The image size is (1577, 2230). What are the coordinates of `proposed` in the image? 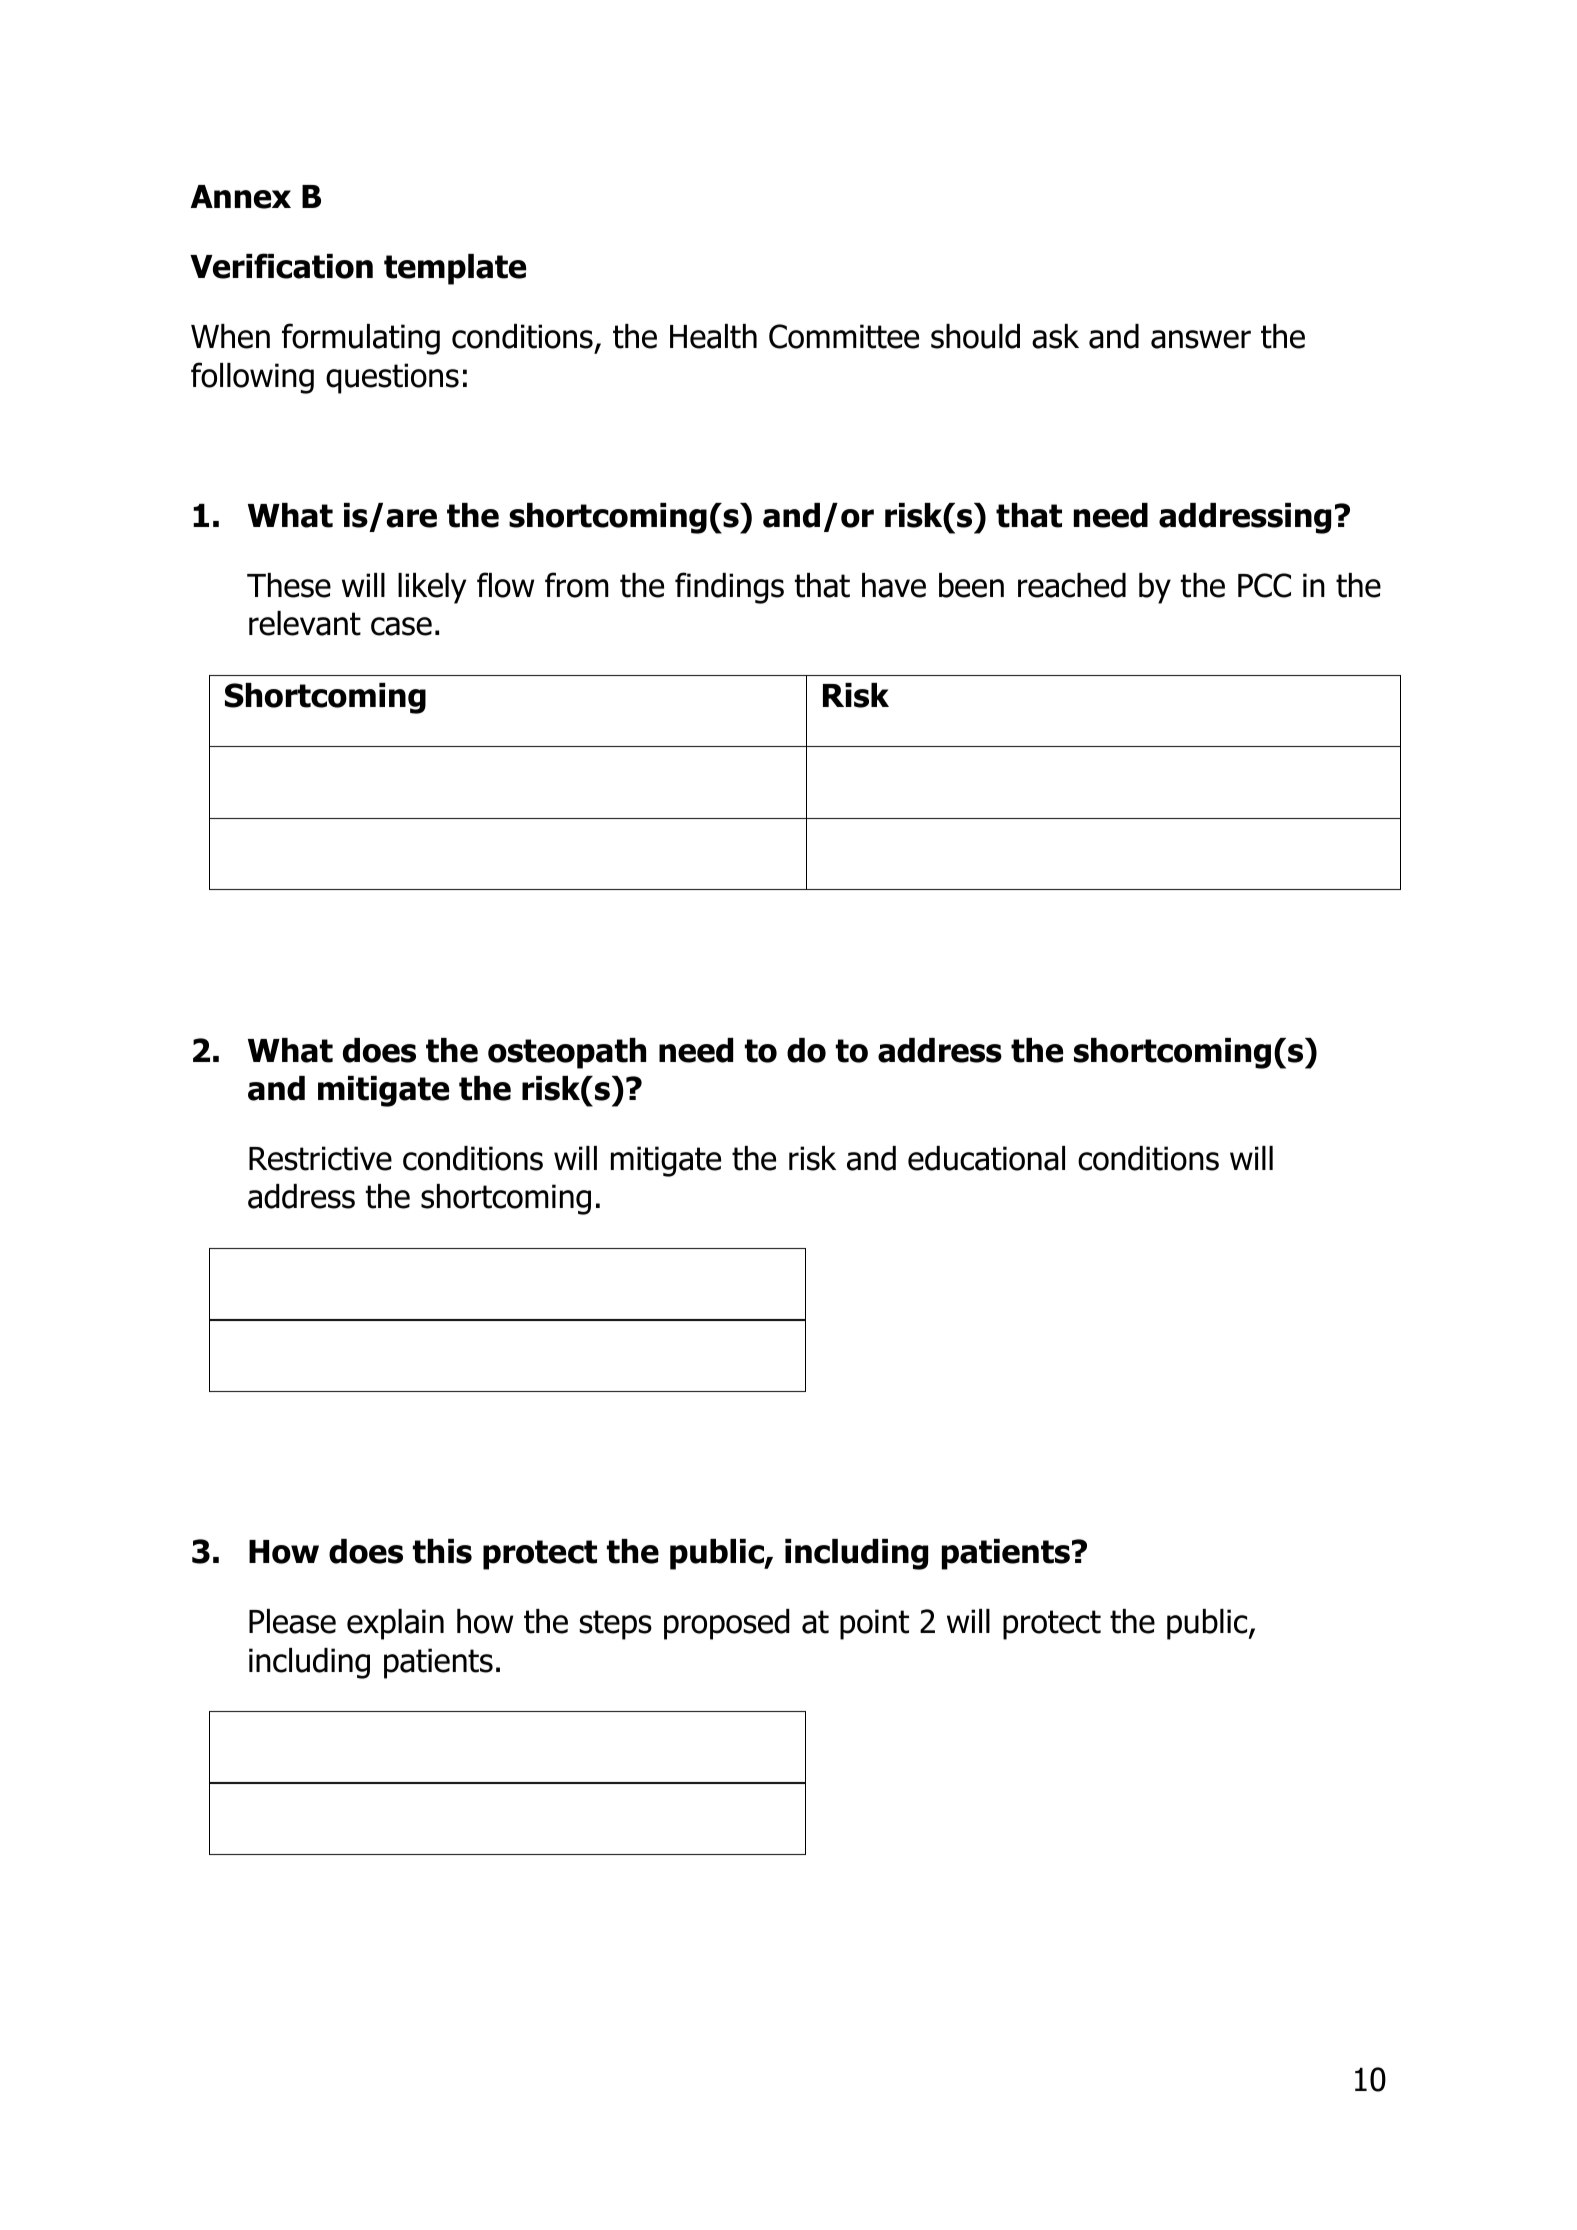 It's located at (727, 1624).
